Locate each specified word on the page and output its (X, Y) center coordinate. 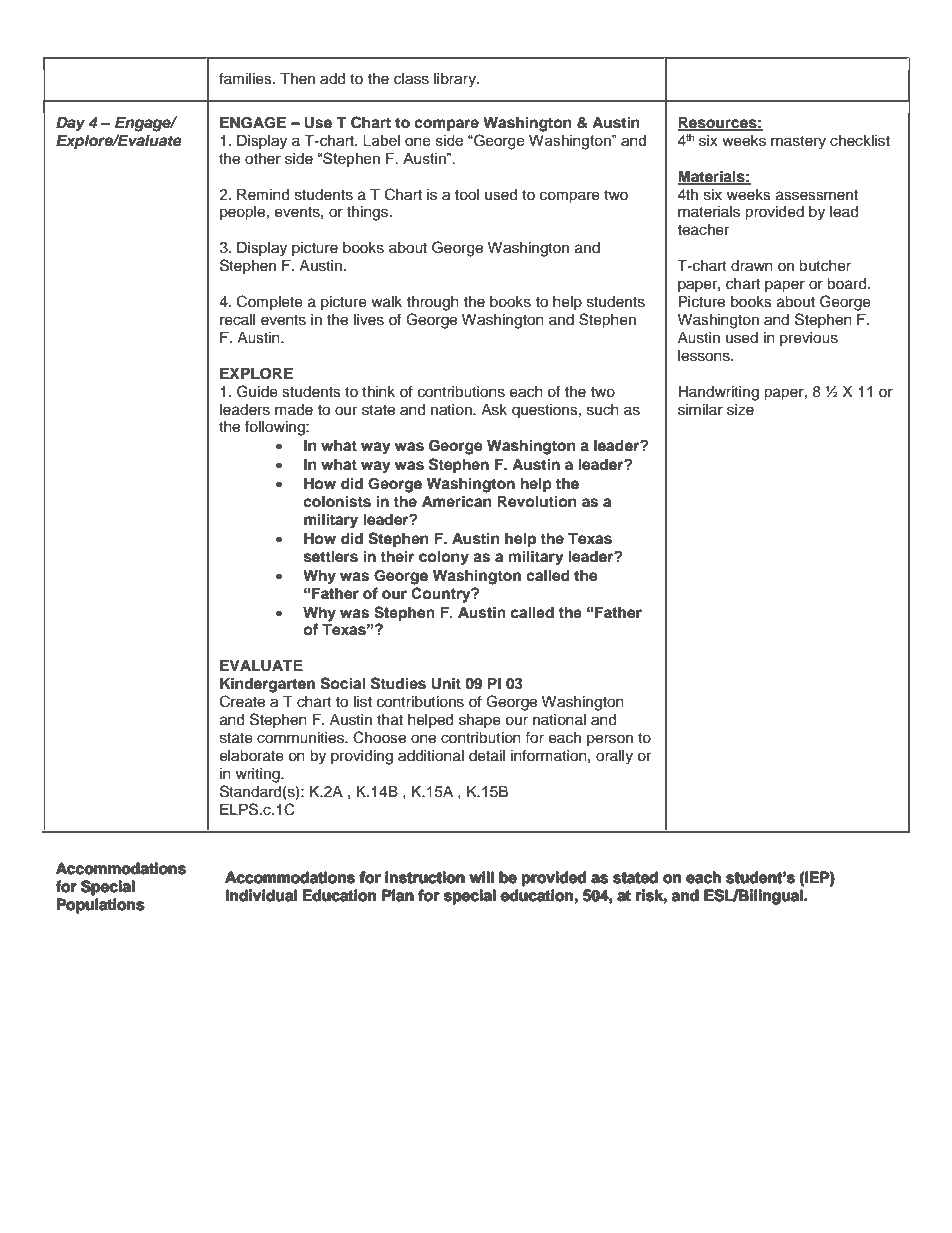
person (610, 740)
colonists (337, 501)
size (740, 410)
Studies (398, 683)
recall (238, 320)
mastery (798, 143)
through (432, 303)
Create (242, 701)
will (482, 877)
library (456, 80)
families (246, 78)
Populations (100, 905)
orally (614, 757)
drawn (752, 266)
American (457, 501)
